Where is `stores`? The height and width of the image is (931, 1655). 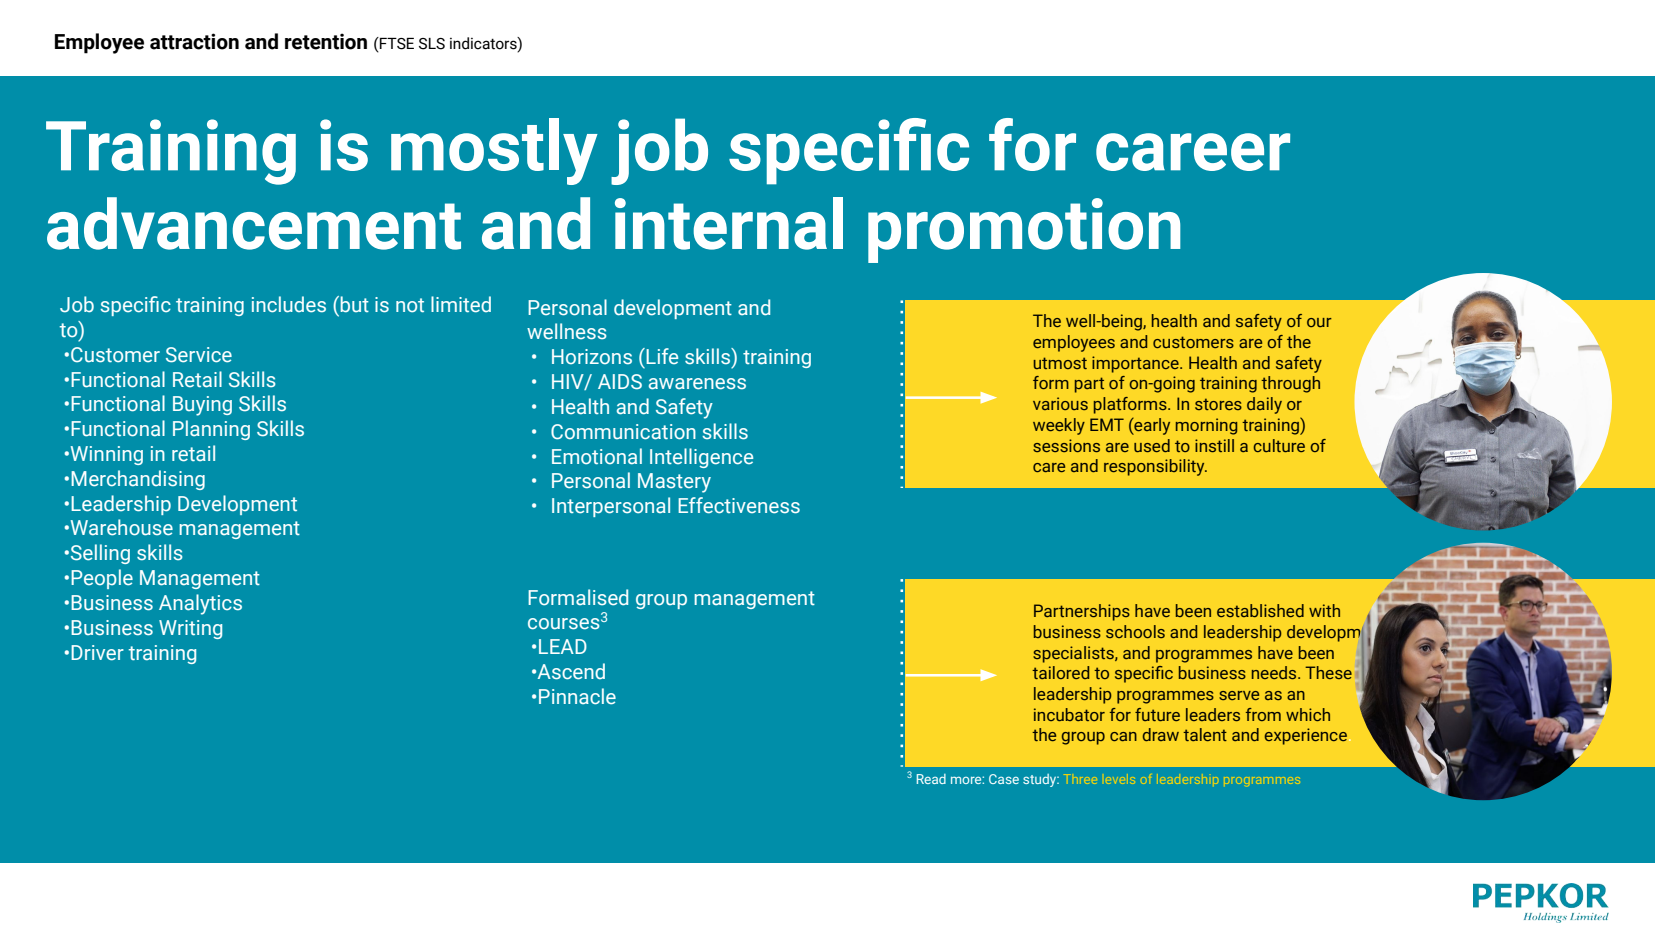
stores is located at coordinates (1218, 404).
